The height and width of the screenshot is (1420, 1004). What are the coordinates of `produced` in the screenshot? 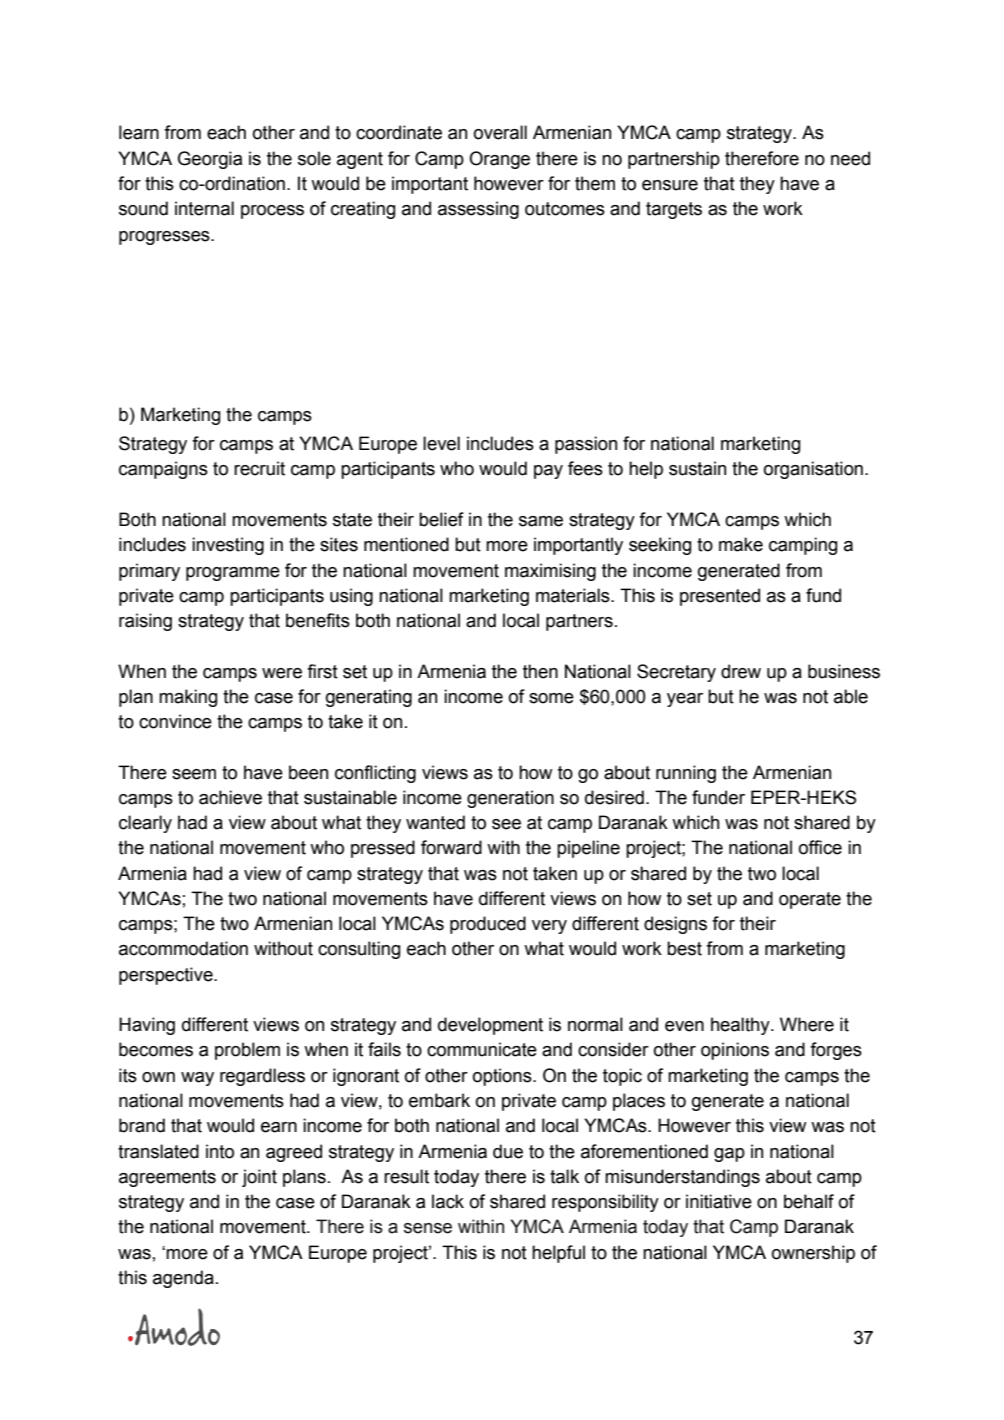 It's located at (488, 925).
